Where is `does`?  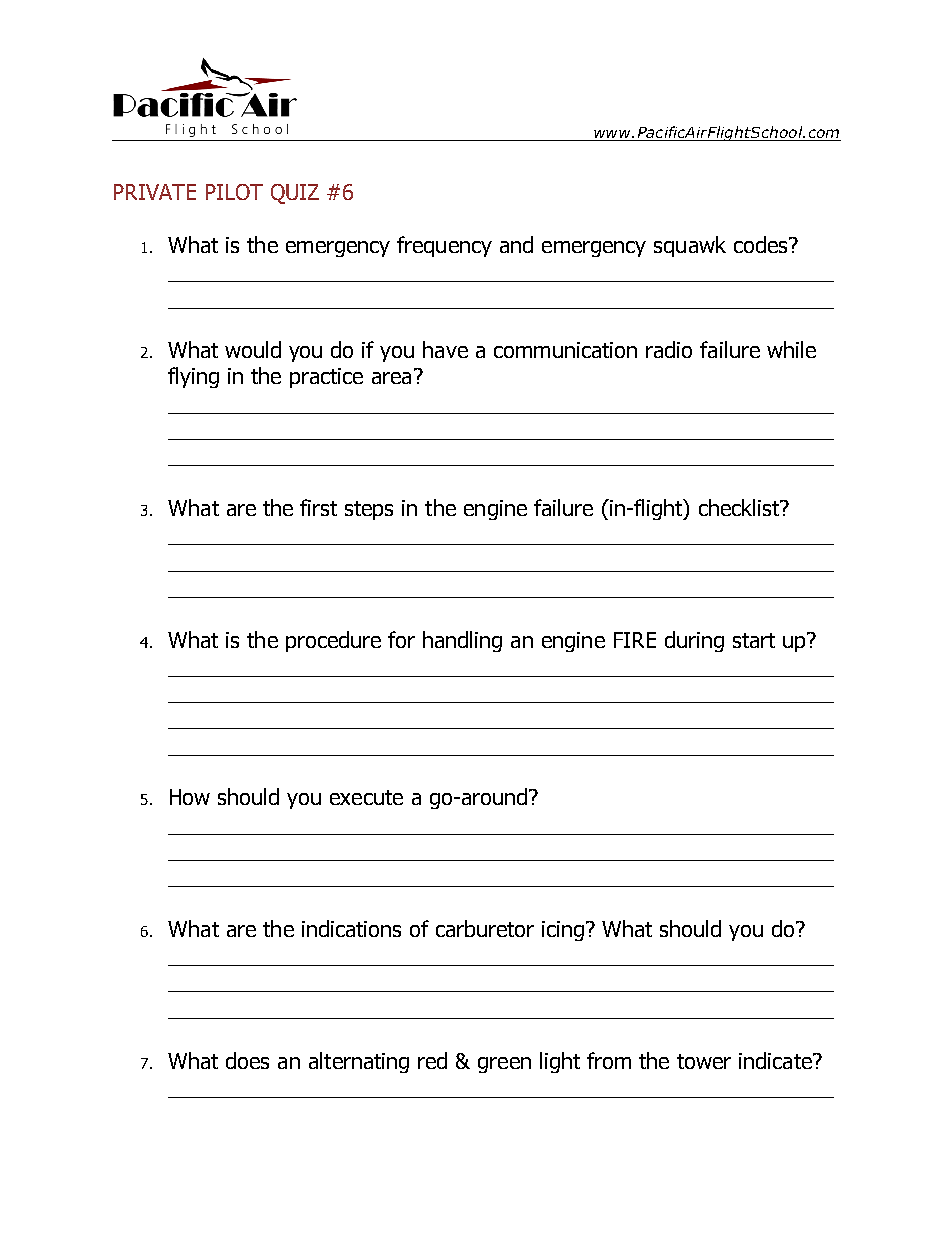 does is located at coordinates (247, 1060).
